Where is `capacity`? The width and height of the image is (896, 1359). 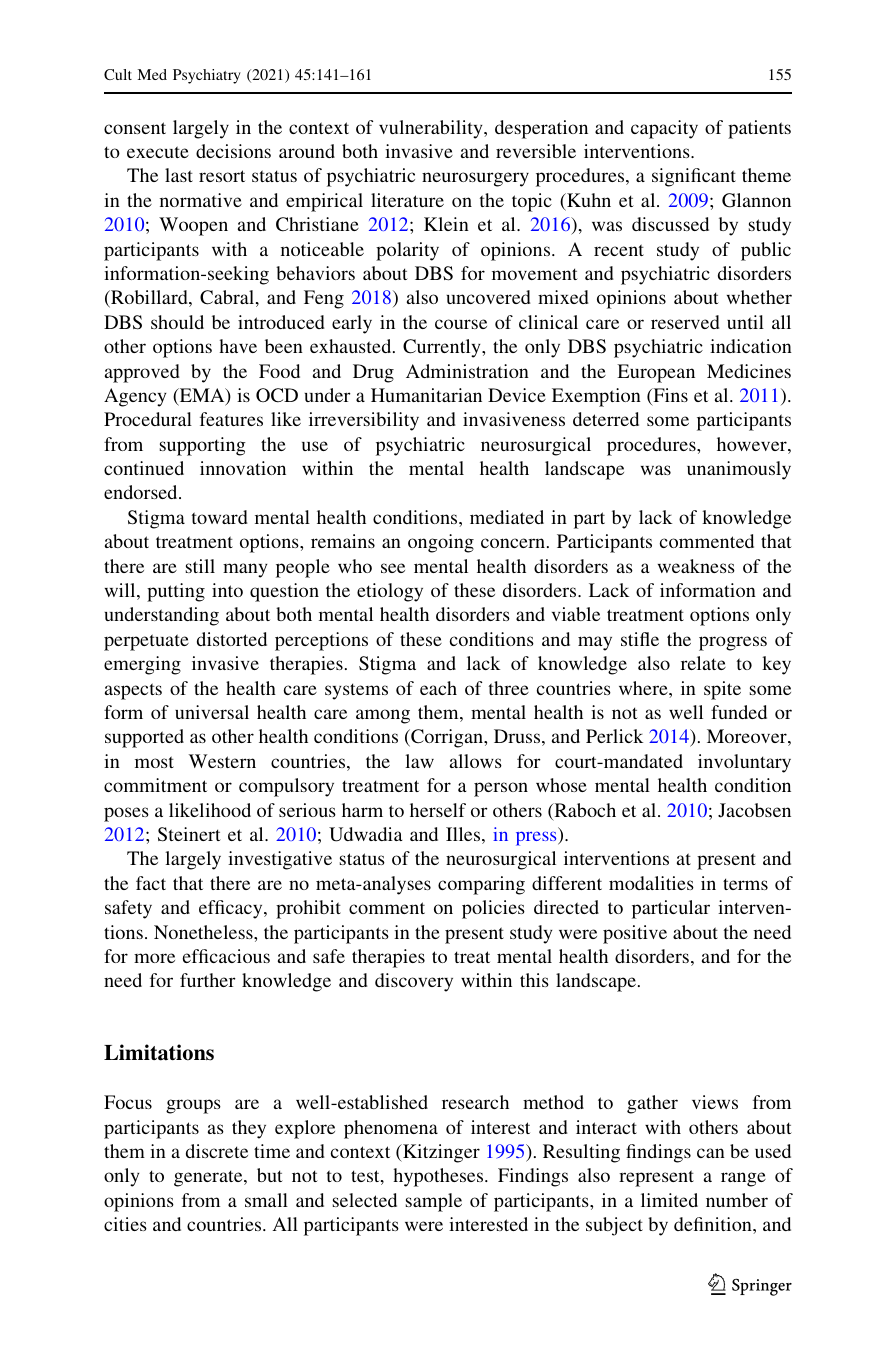 capacity is located at coordinates (664, 129).
